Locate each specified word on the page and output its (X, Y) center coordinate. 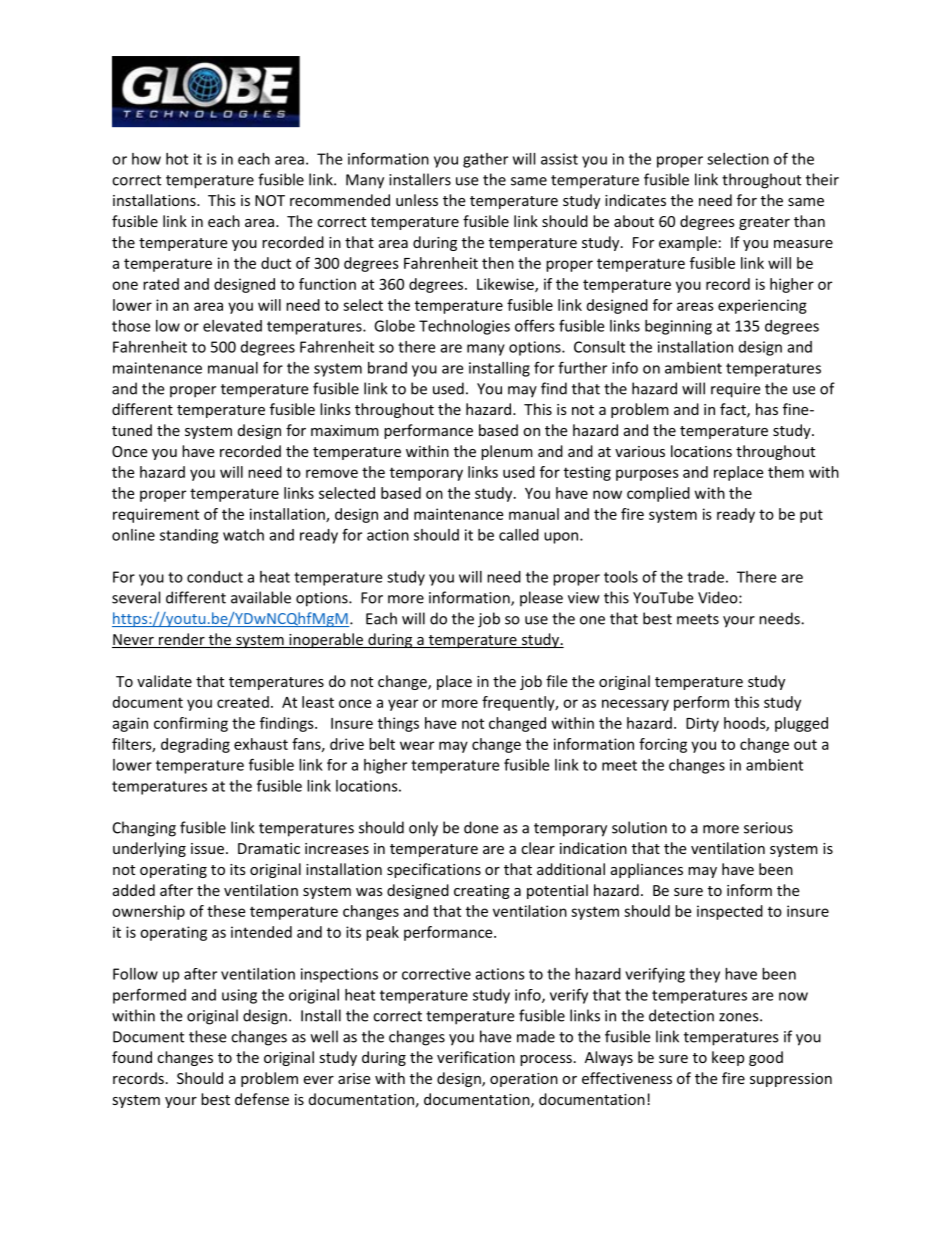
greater (764, 223)
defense (262, 1099)
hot (177, 159)
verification (476, 1057)
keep (728, 1058)
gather (485, 160)
